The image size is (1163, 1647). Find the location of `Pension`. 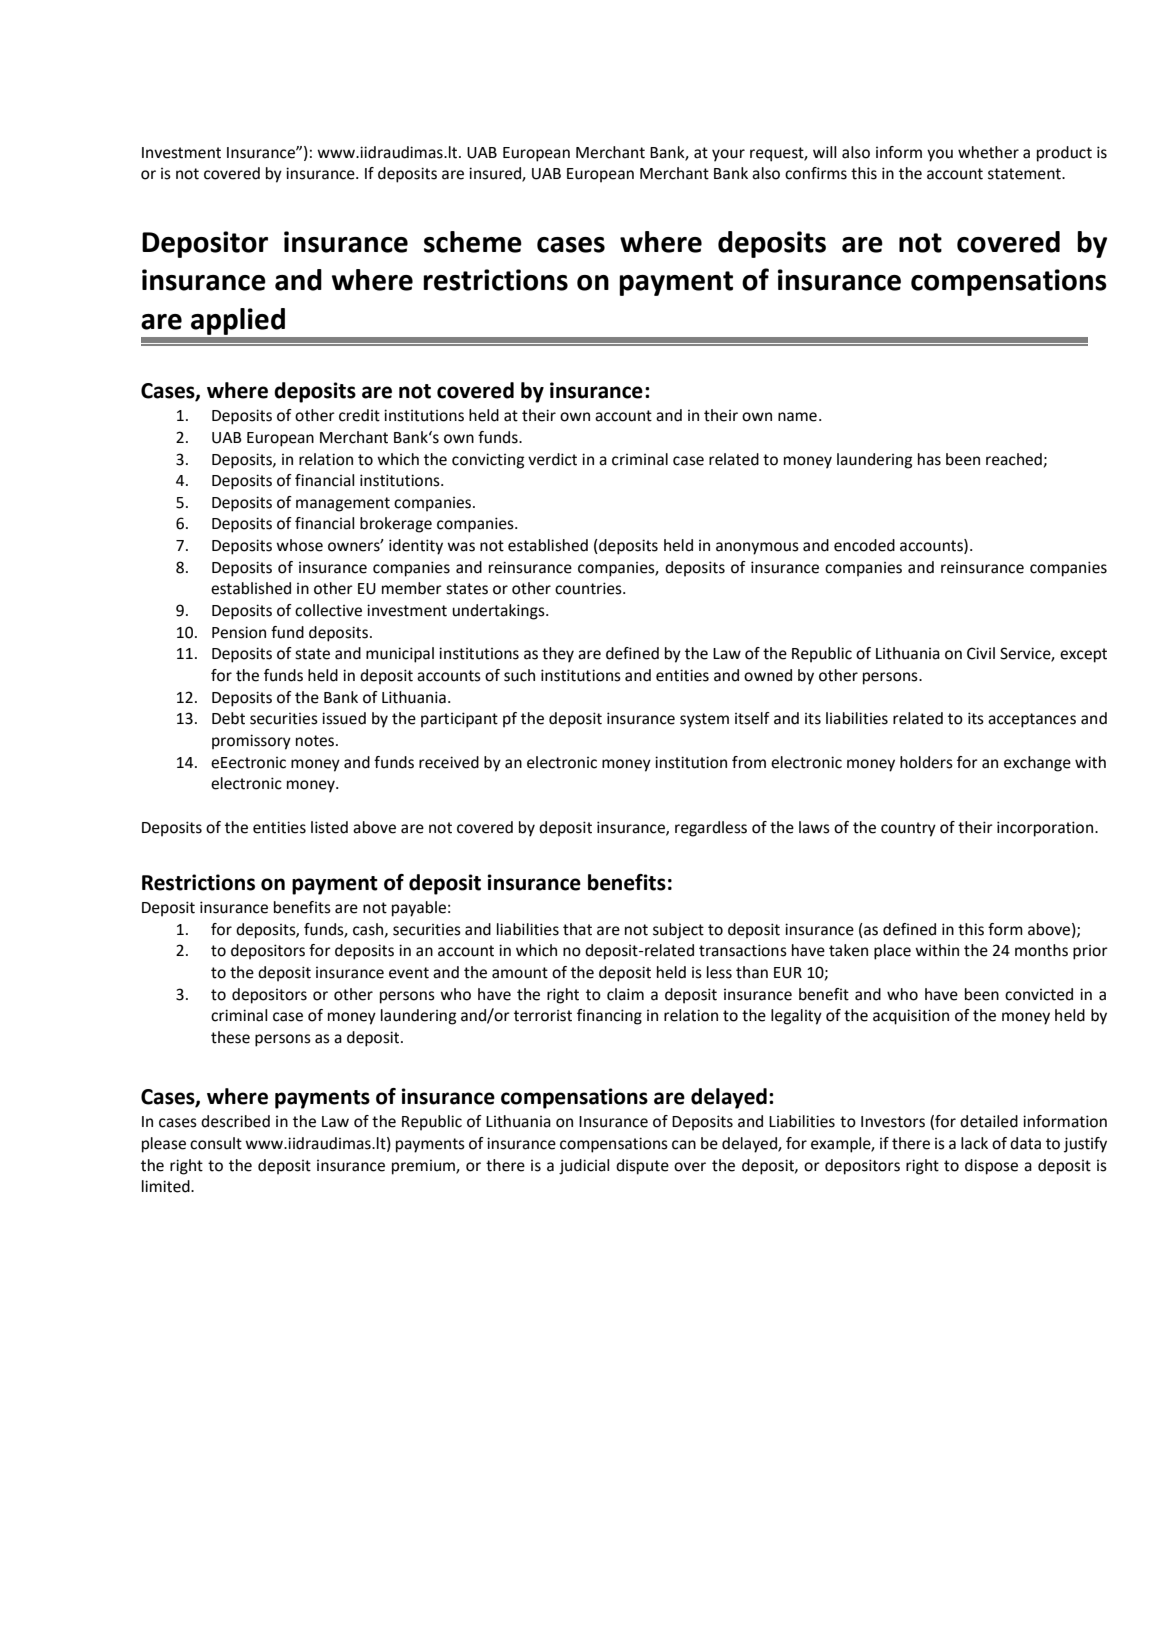

Pension is located at coordinates (239, 632).
